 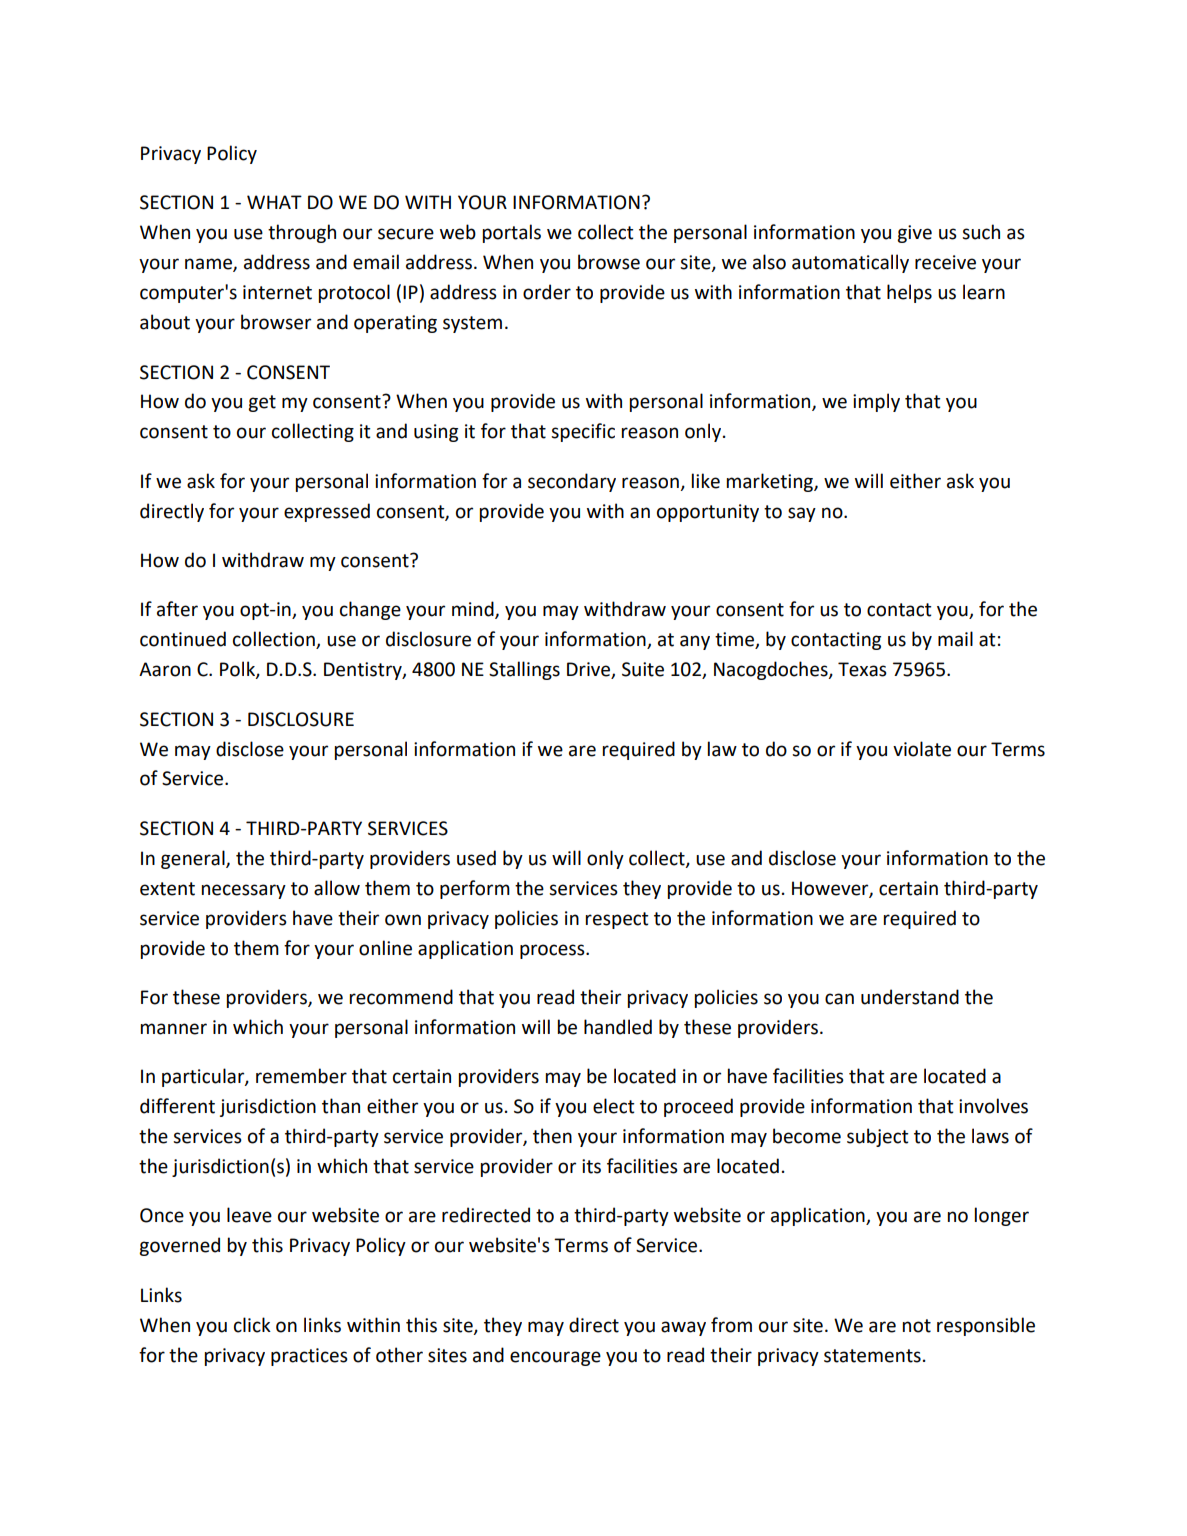 I want to click on click, so click(x=252, y=1325).
